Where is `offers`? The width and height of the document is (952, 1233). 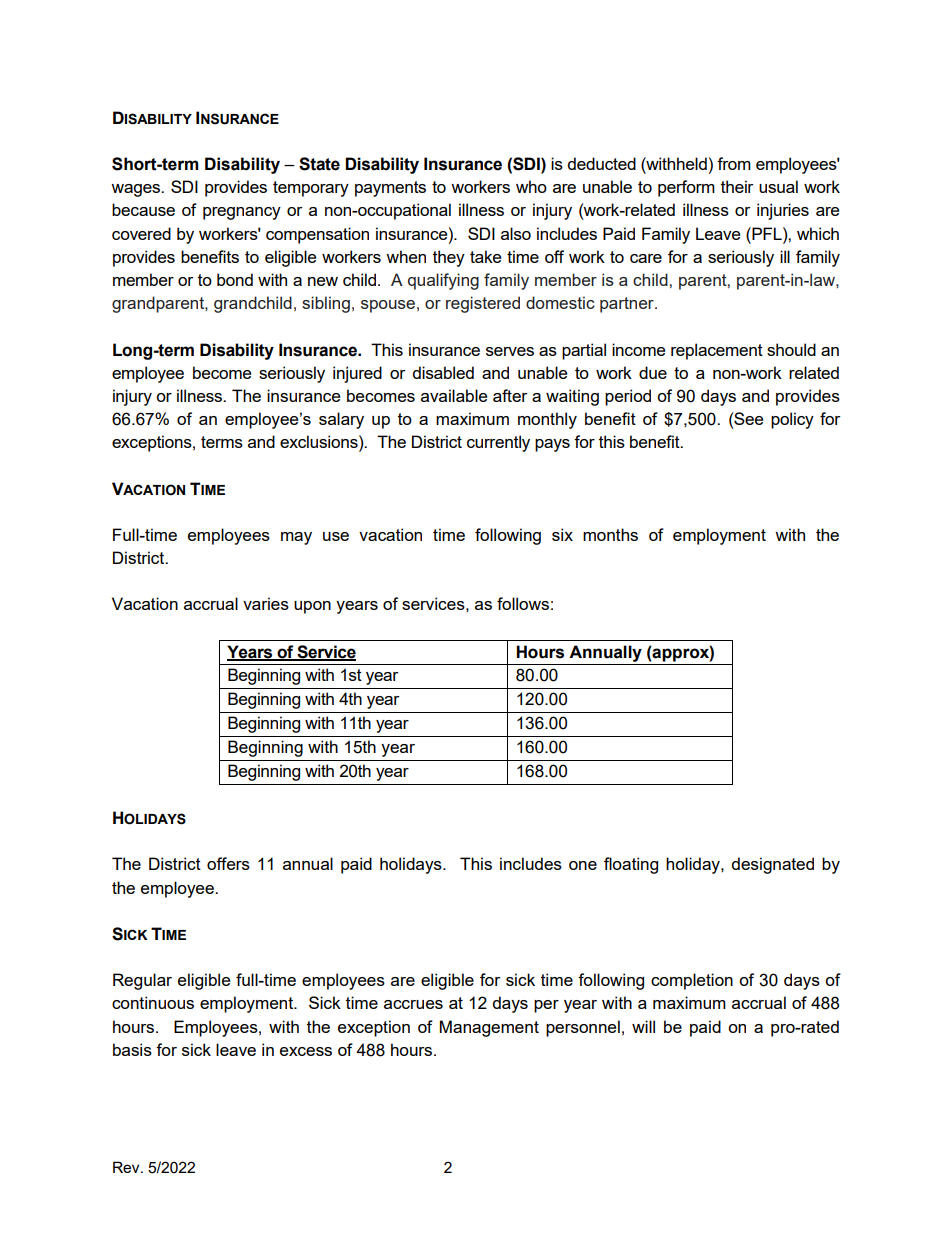
offers is located at coordinates (228, 863).
